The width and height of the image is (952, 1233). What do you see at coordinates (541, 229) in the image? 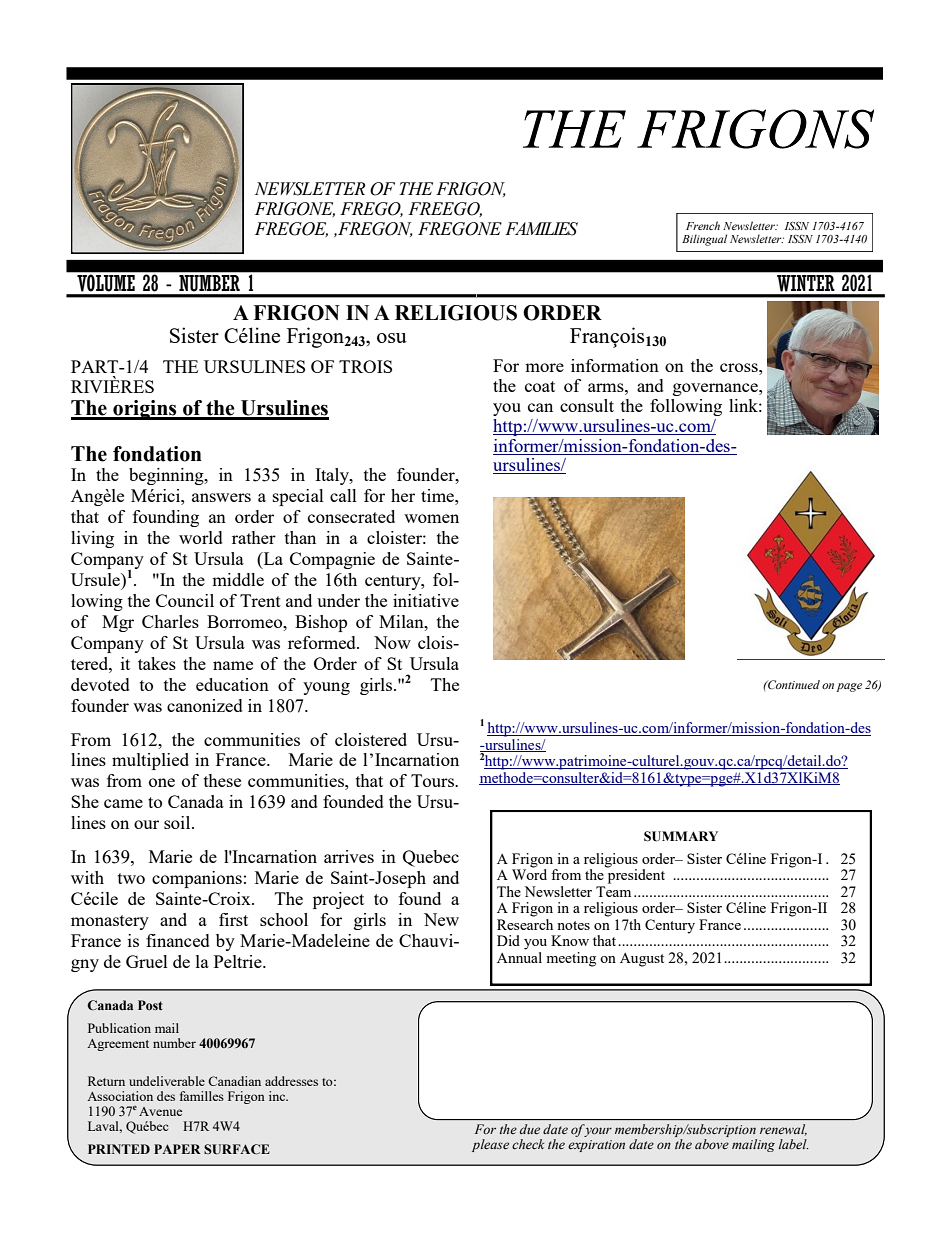
I see `FAMILIES` at bounding box center [541, 229].
